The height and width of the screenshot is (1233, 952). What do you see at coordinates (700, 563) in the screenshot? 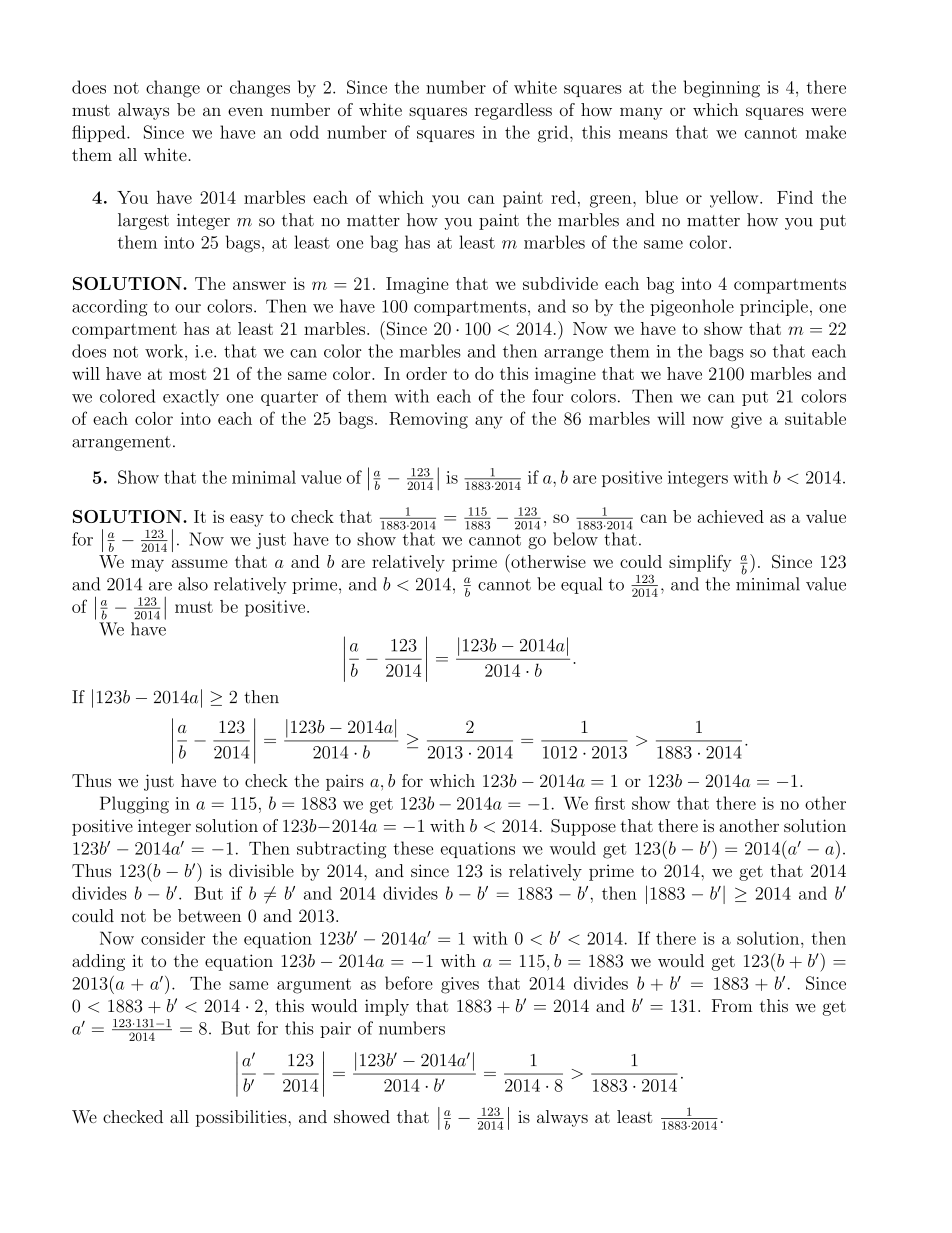
I see `simplify` at bounding box center [700, 563].
